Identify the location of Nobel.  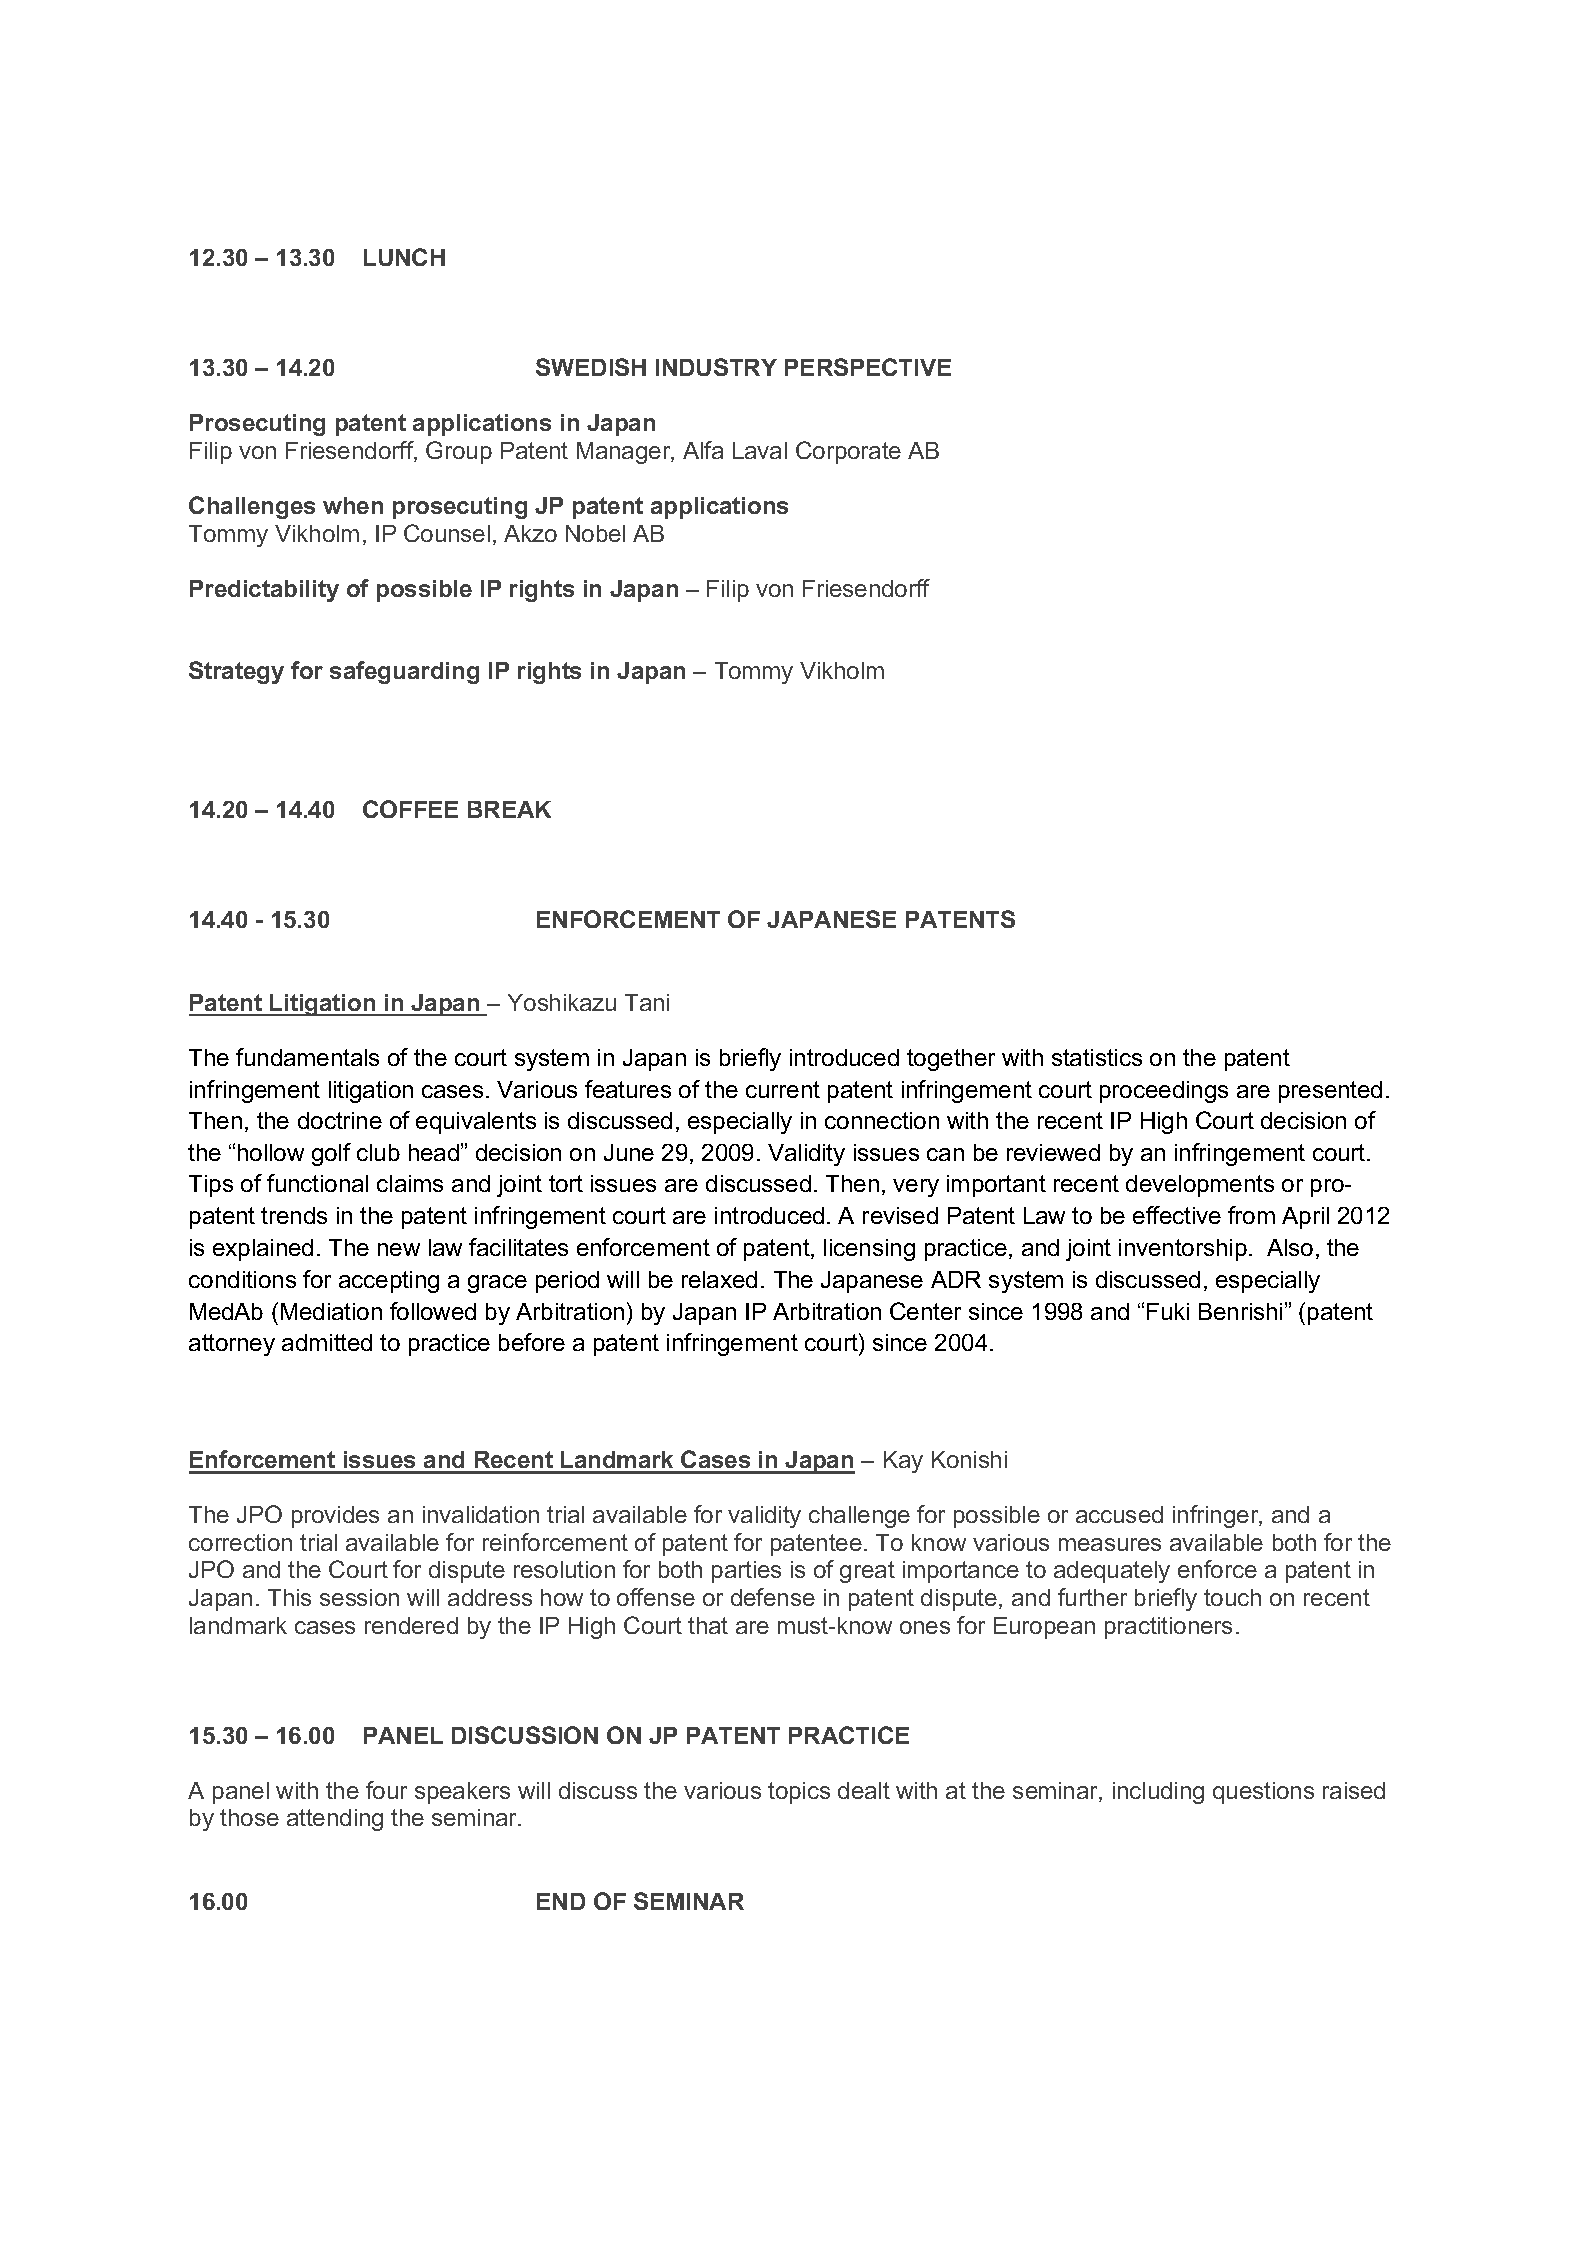
(595, 533).
